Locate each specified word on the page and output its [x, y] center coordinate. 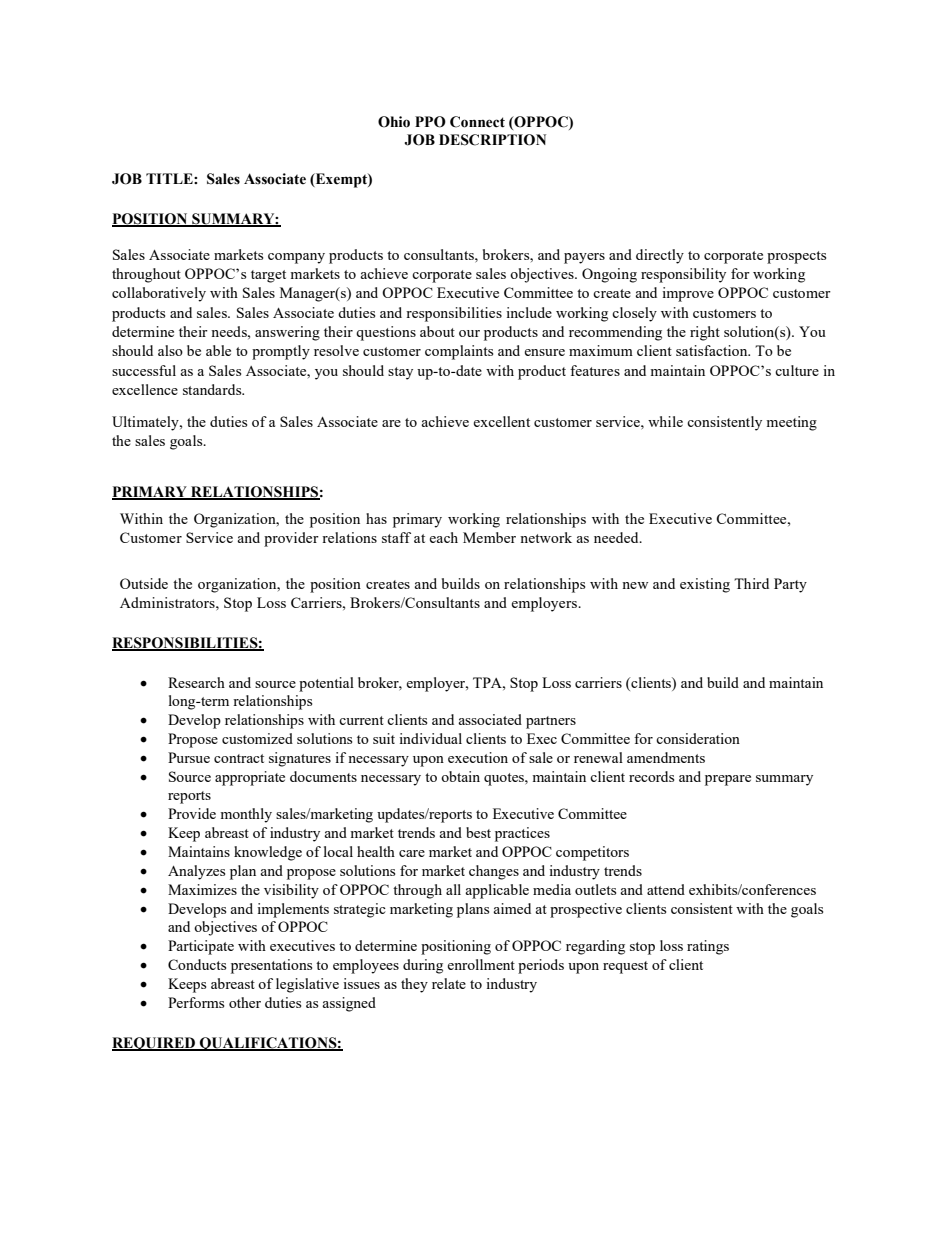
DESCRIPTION [492, 140]
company [296, 258]
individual [430, 738]
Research [196, 682]
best [478, 832]
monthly [246, 815]
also [170, 350]
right [705, 333]
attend [666, 889]
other [245, 1002]
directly [660, 256]
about [437, 331]
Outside [144, 583]
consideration [698, 738]
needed [617, 537]
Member [489, 537]
